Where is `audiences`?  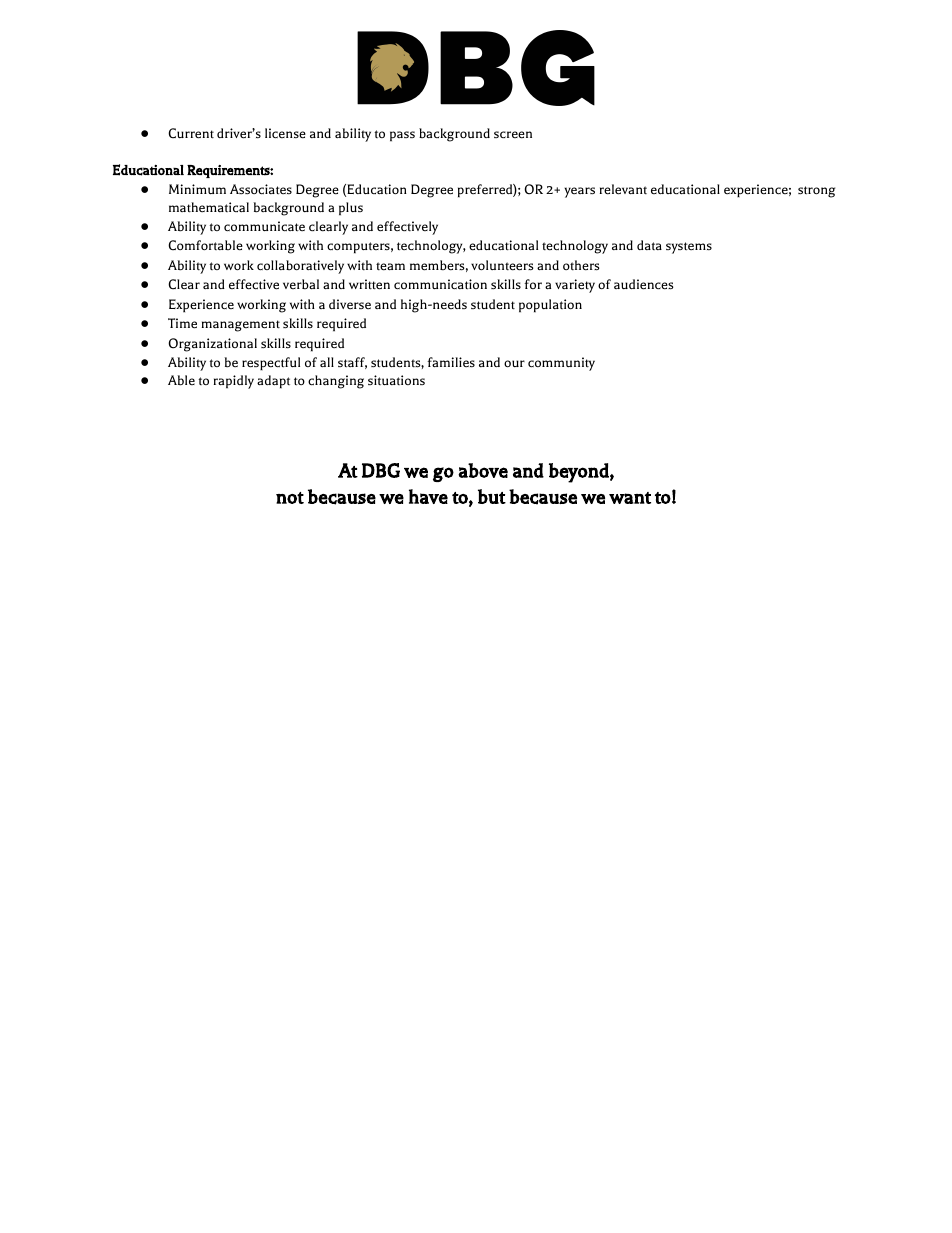 audiences is located at coordinates (643, 284).
